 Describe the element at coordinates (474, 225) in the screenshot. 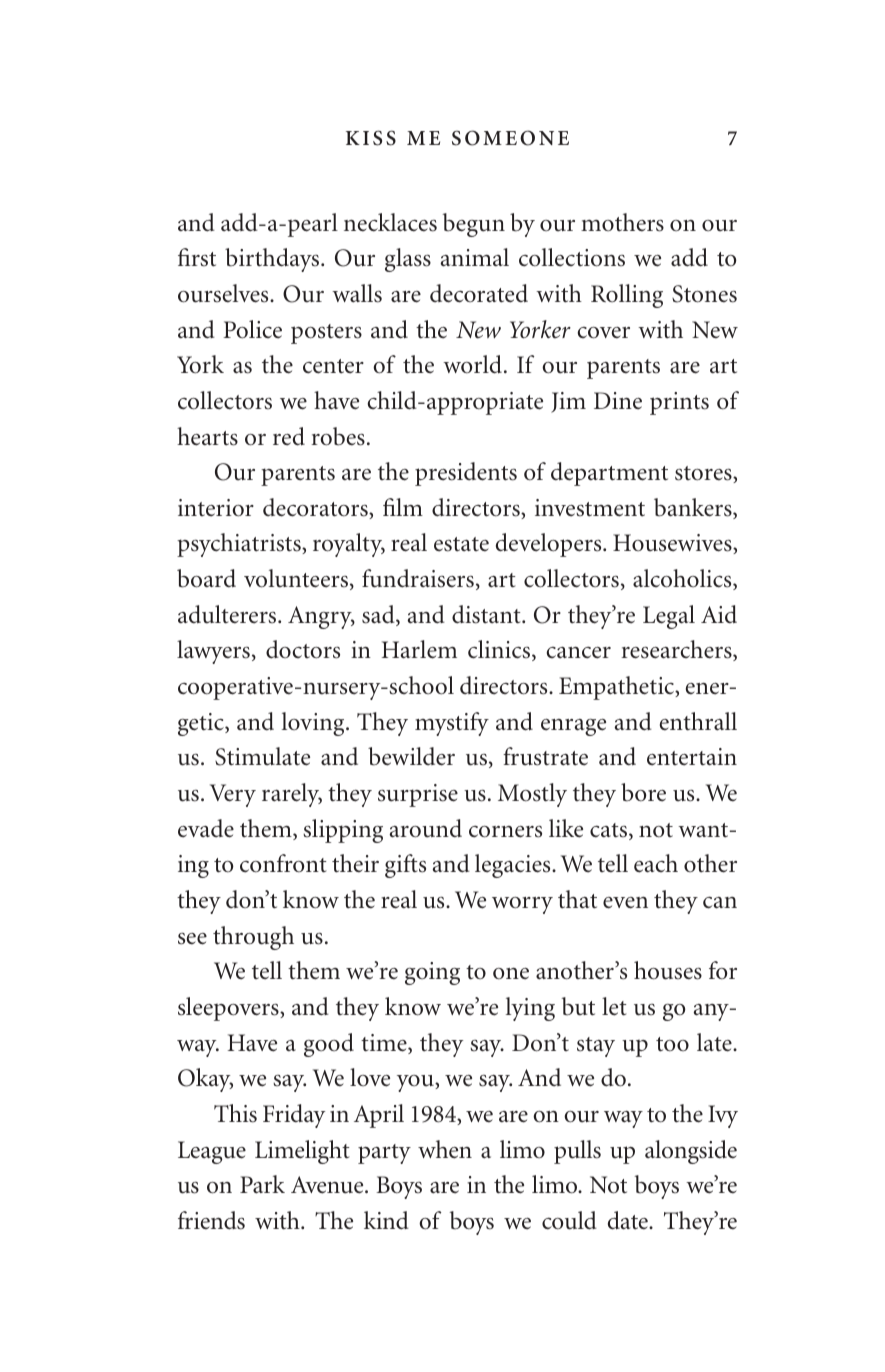

I see `begun` at that location.
